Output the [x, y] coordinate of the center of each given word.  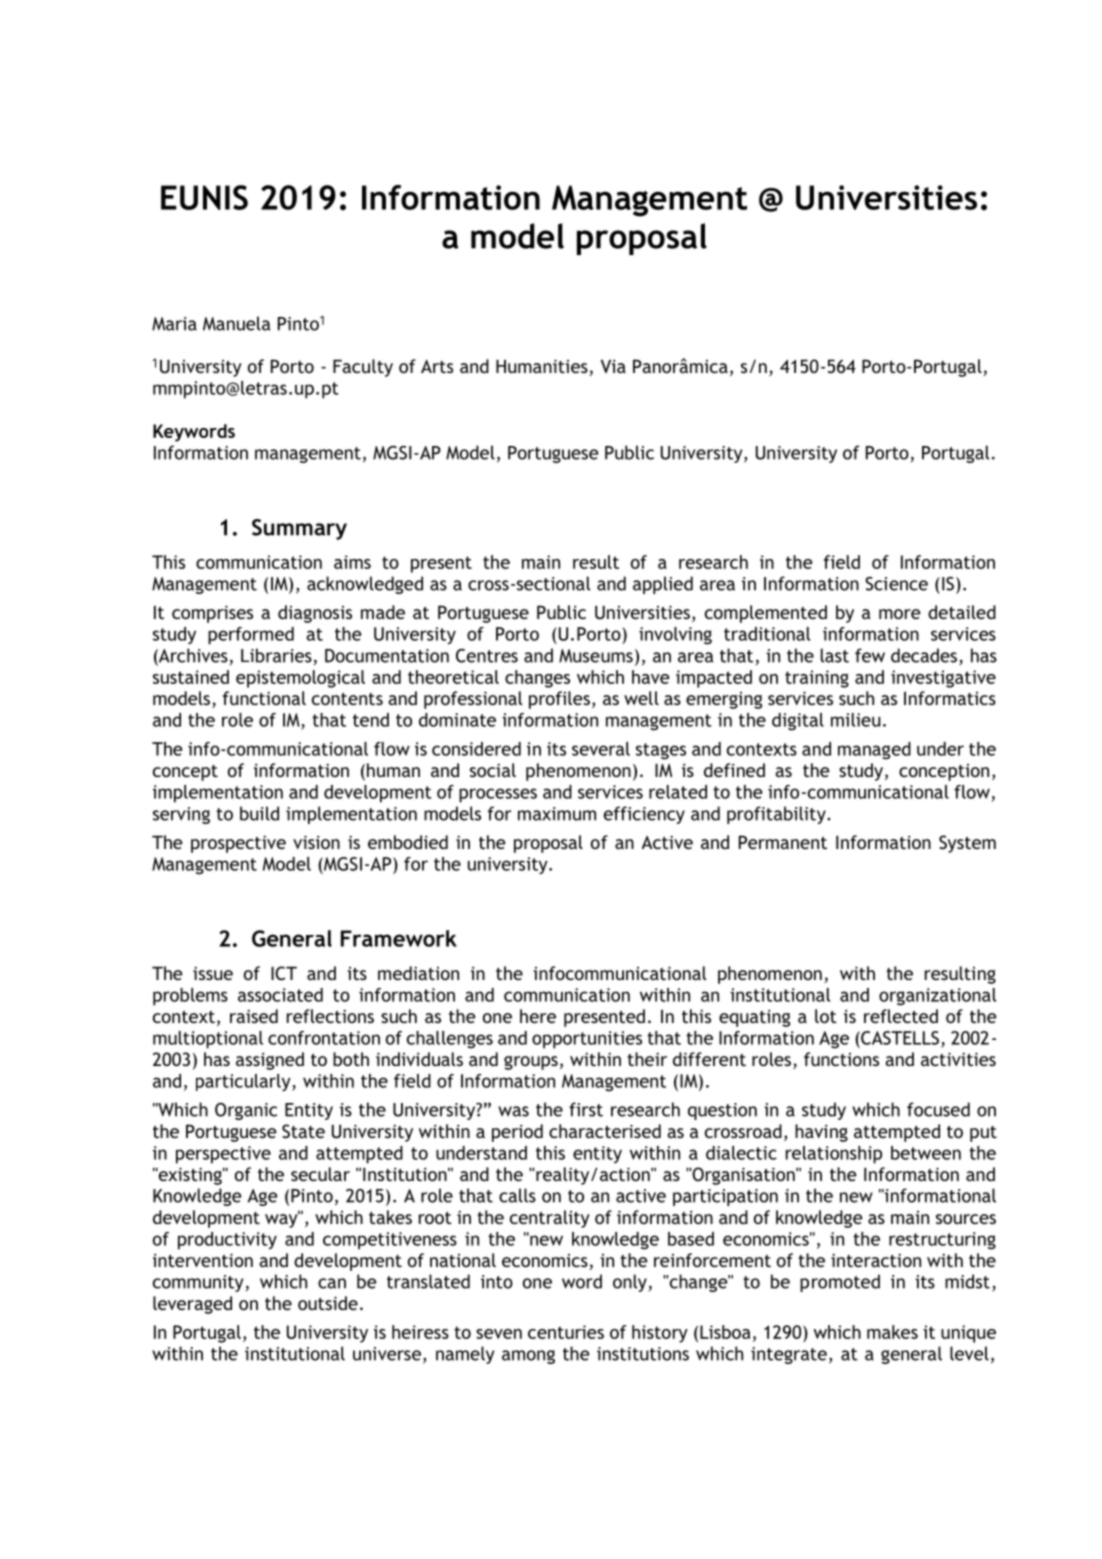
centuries [566, 1332]
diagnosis [315, 614]
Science [896, 584]
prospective [238, 844]
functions [841, 1059]
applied [663, 585]
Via [613, 366]
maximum [557, 814]
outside [328, 1303]
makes [892, 1332]
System [967, 844]
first [586, 1109]
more [899, 614]
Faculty [363, 368]
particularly [244, 1082]
